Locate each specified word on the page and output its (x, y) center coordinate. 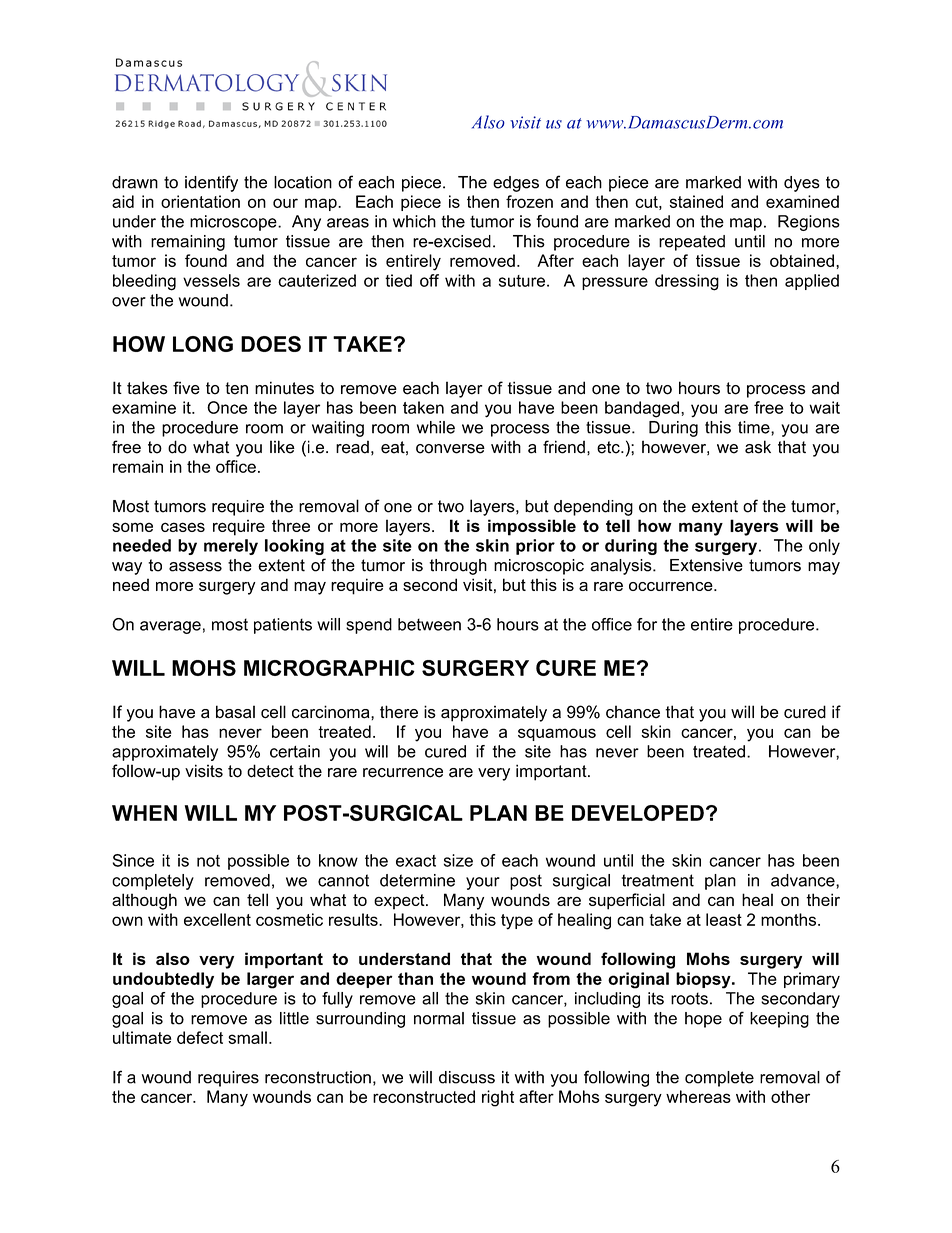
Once (227, 407)
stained (696, 201)
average (170, 627)
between (429, 624)
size (458, 860)
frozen (529, 201)
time (755, 427)
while (436, 427)
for (647, 624)
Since (133, 860)
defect (200, 1037)
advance (804, 880)
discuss (467, 1077)
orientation (200, 201)
